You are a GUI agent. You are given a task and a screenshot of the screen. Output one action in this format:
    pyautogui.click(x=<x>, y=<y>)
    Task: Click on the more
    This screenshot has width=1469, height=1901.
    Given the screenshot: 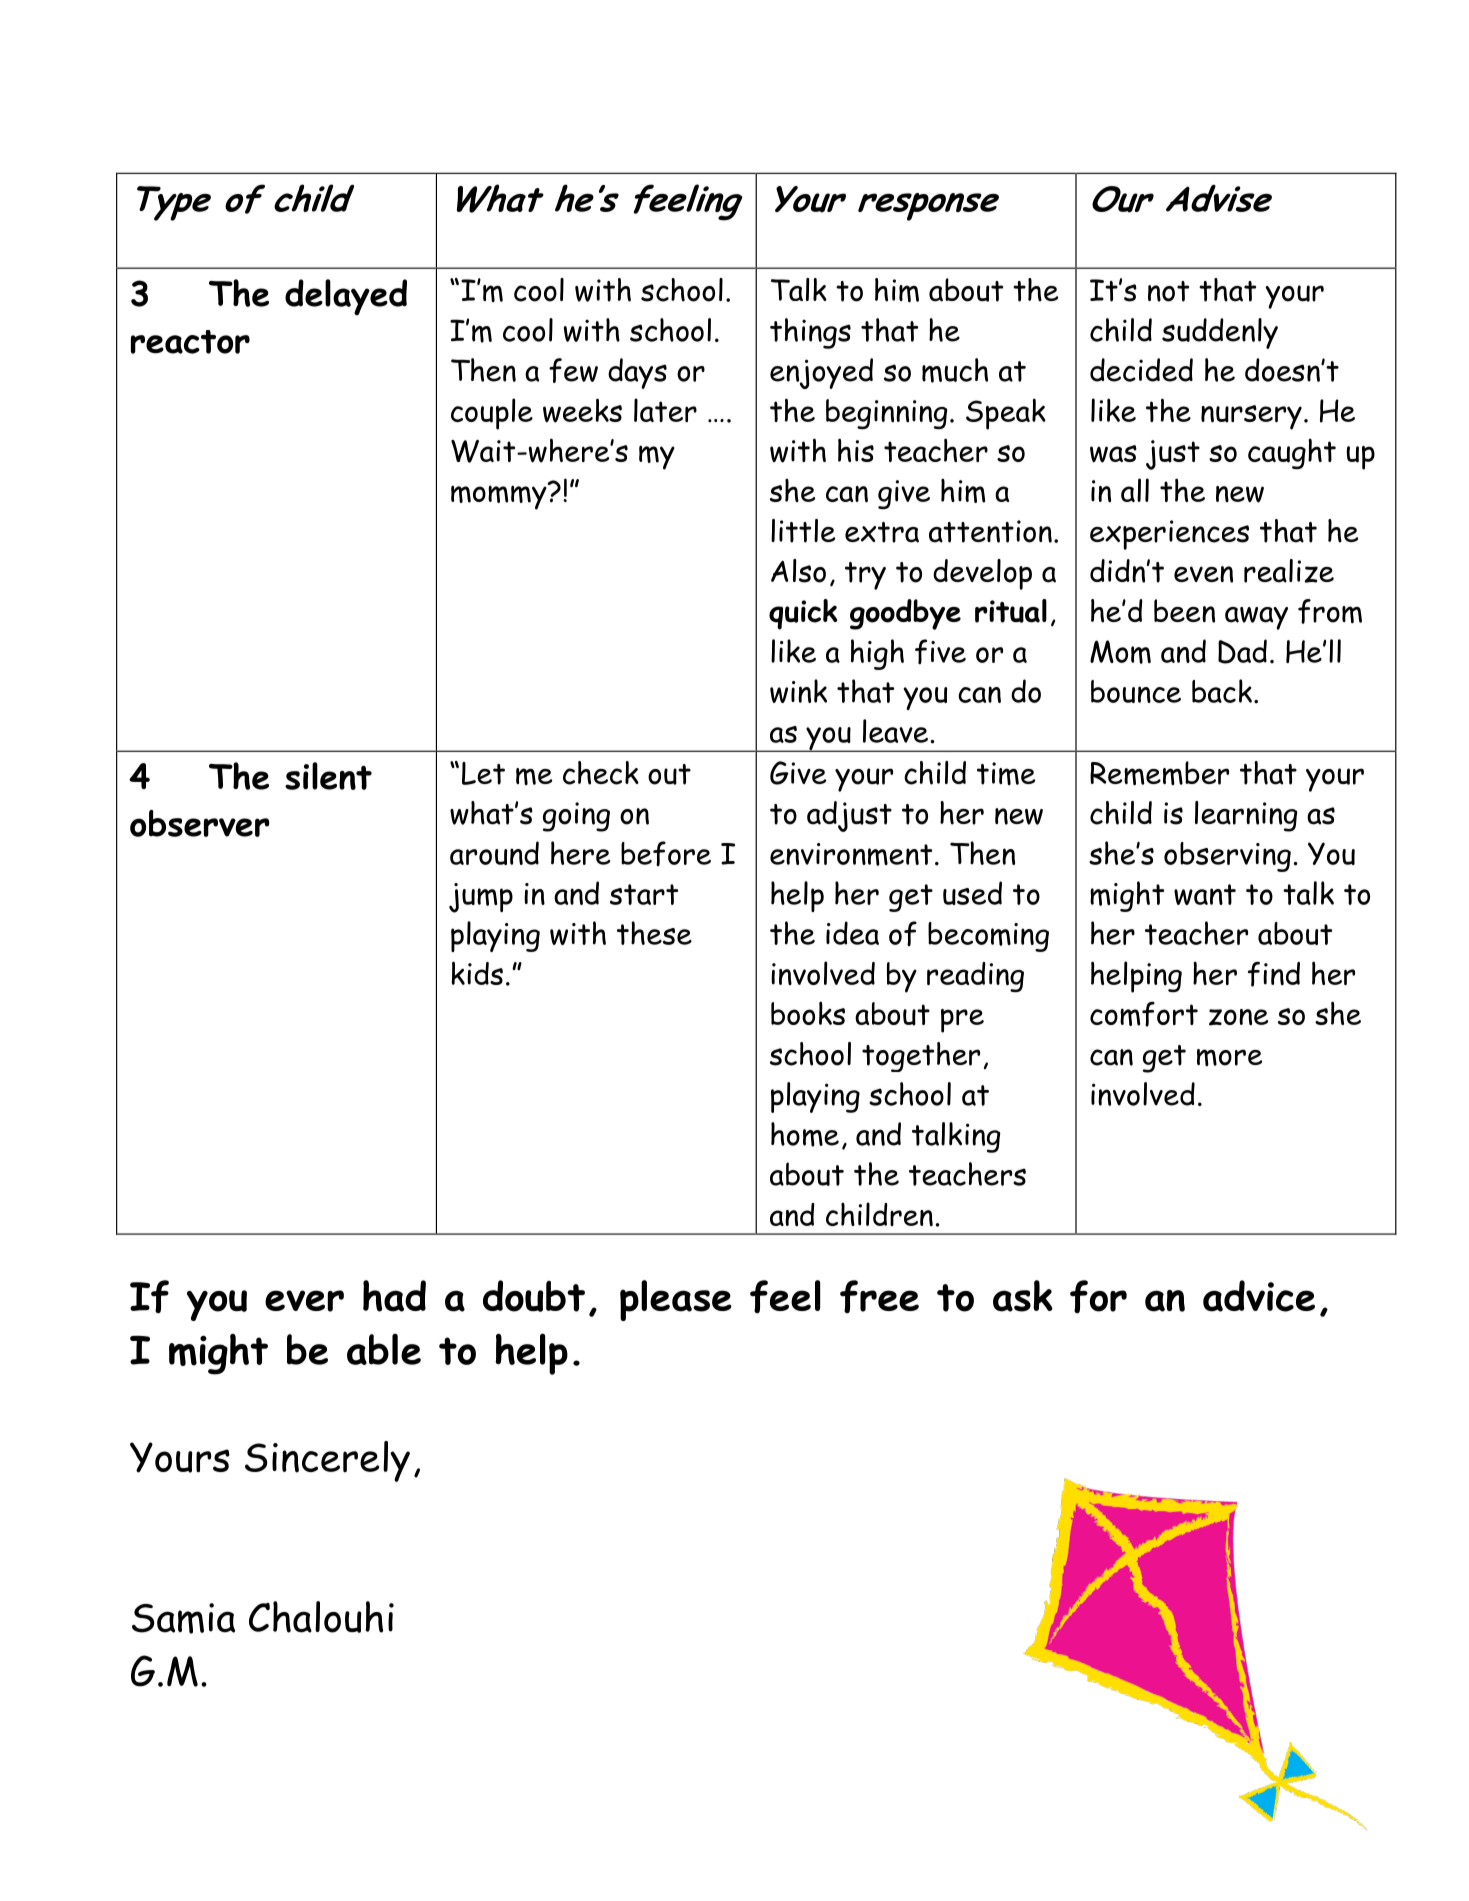 What is the action you would take?
    pyautogui.click(x=1229, y=1057)
